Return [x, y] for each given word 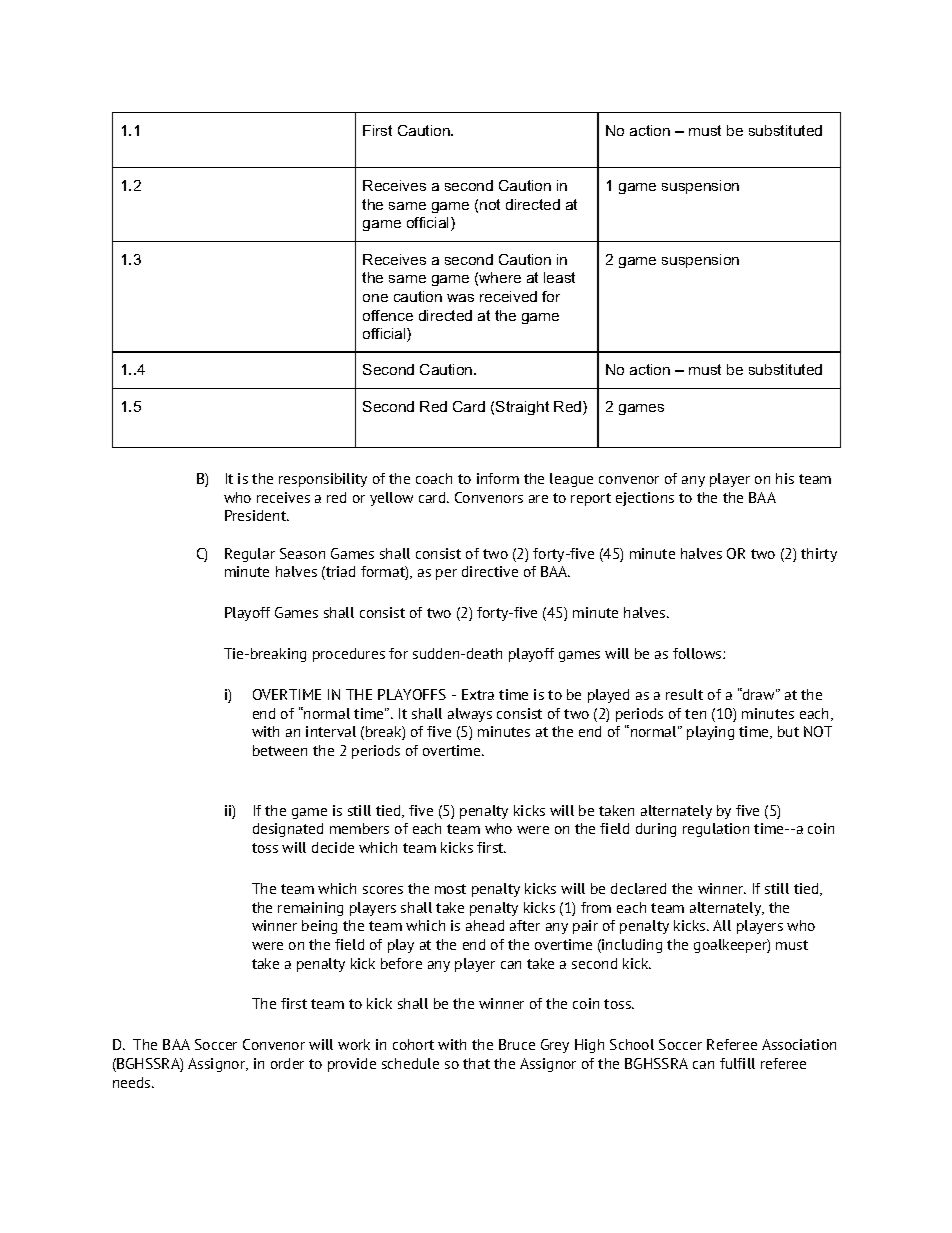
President [257, 515]
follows [698, 653]
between [280, 750]
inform [498, 478]
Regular [250, 555]
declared [638, 888]
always [470, 715]
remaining [310, 909]
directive [490, 571]
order [287, 1063]
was [460, 298]
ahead [485, 925]
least [559, 277]
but [788, 731]
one [375, 298]
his [785, 478]
